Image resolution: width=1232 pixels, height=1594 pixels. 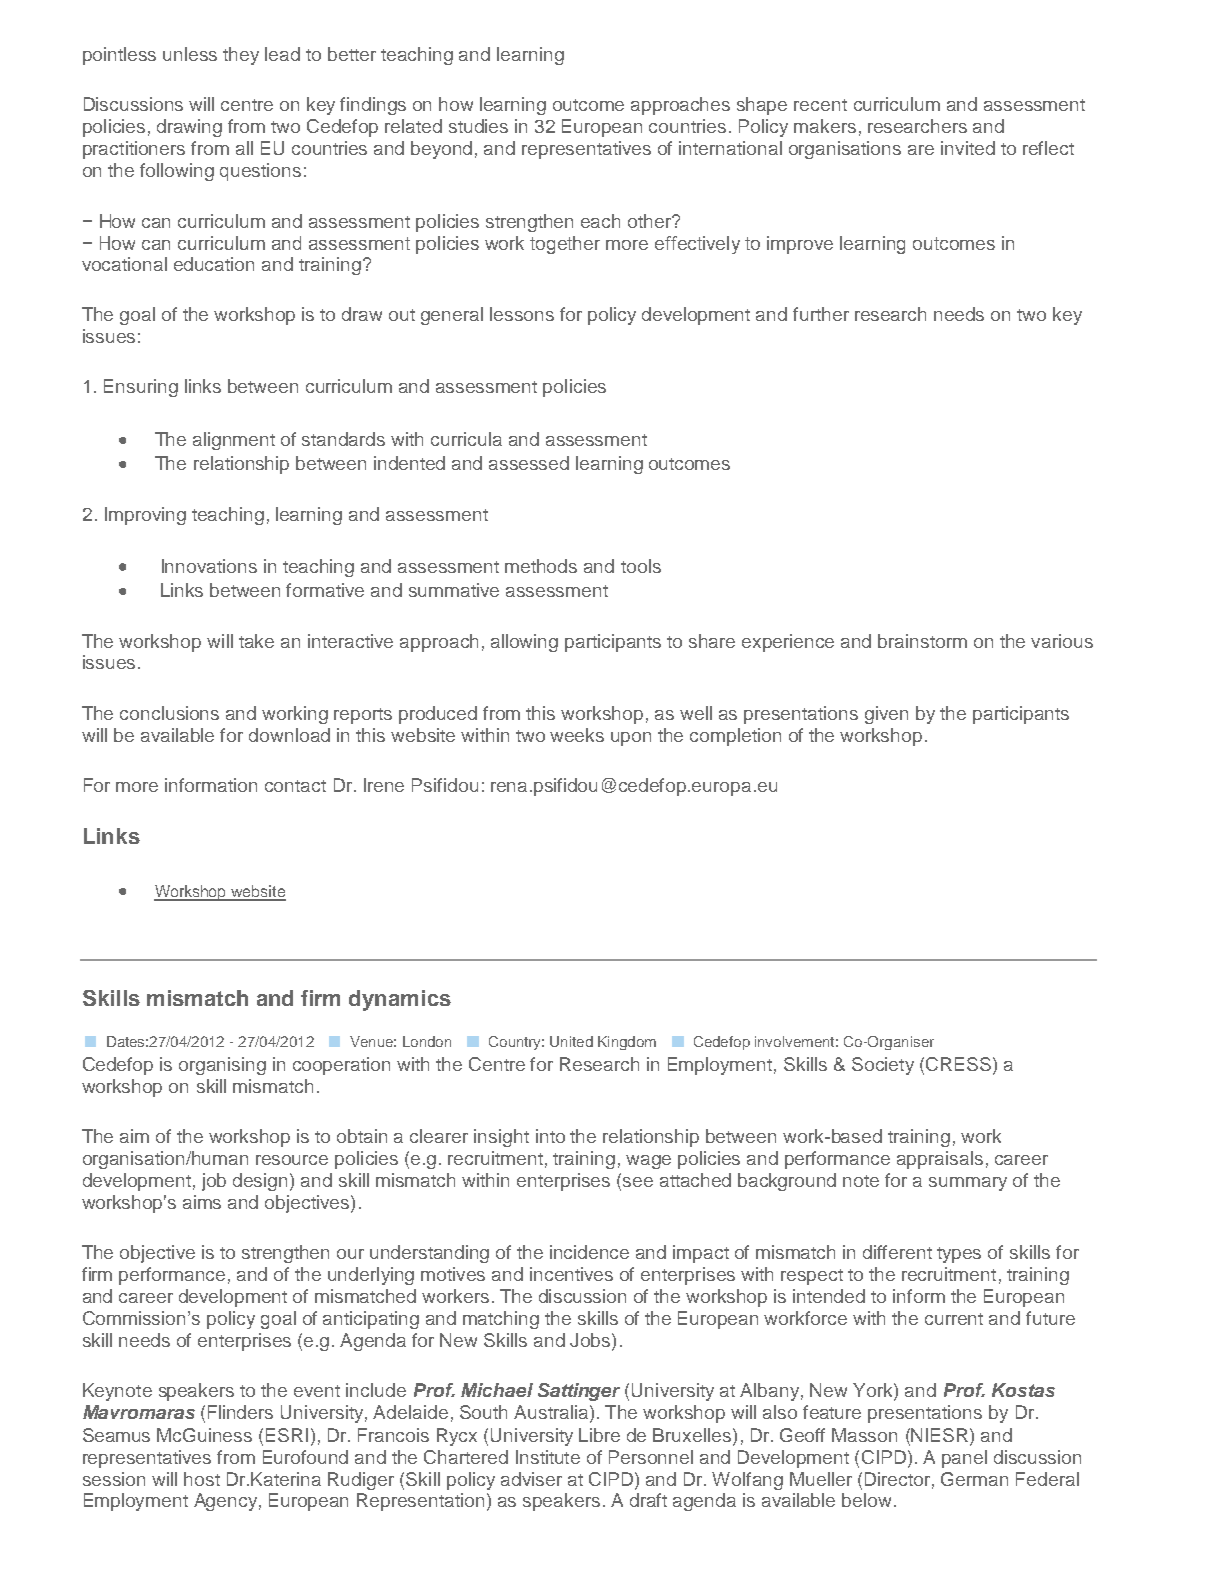 What do you see at coordinates (922, 641) in the screenshot?
I see `brainstorm` at bounding box center [922, 641].
